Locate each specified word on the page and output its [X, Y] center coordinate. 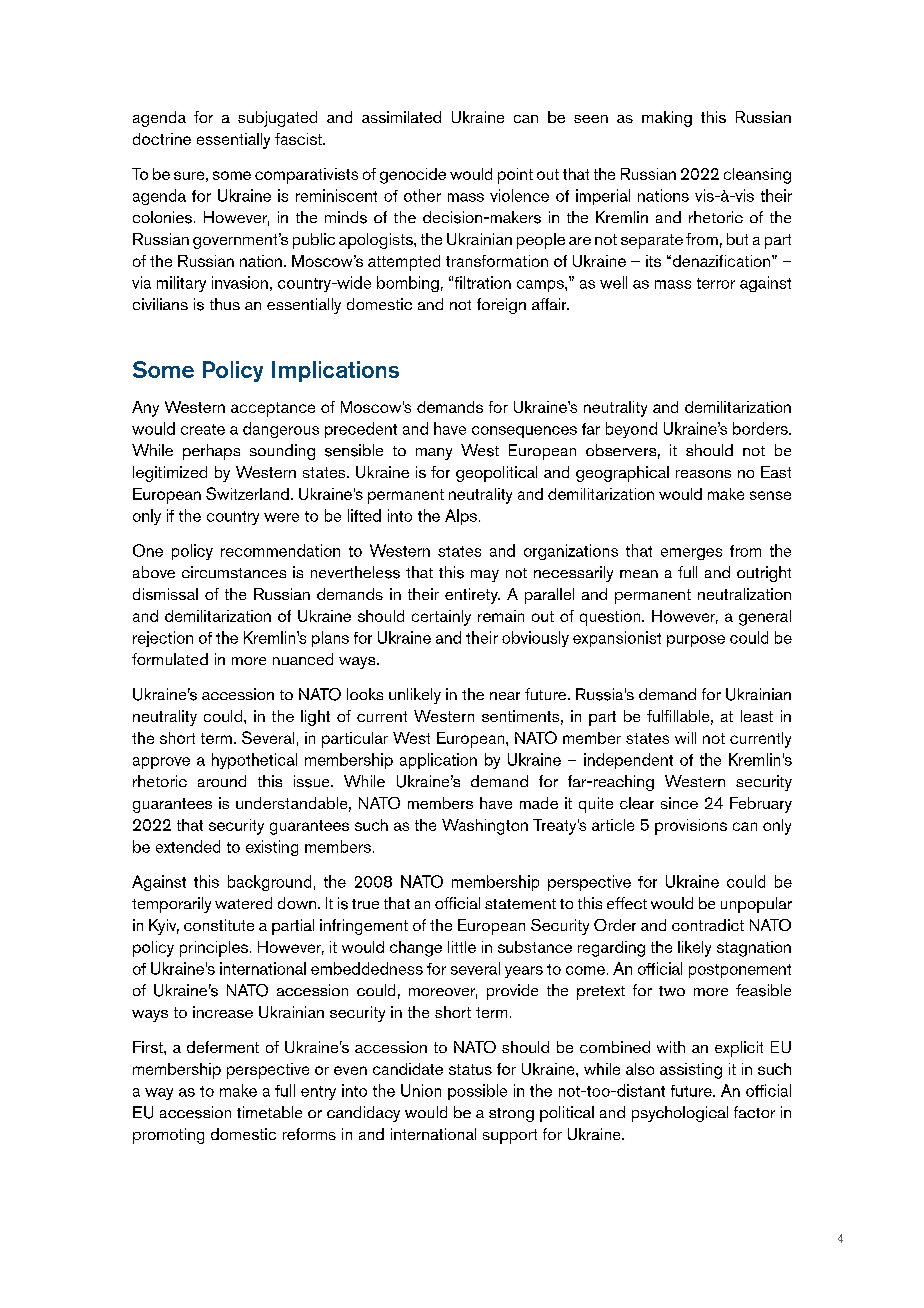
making [667, 119]
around [222, 781]
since [679, 803]
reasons [703, 474]
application [438, 761]
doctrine [162, 139]
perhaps [211, 452]
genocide [413, 176]
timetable [269, 1112]
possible [477, 1092]
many [434, 454]
